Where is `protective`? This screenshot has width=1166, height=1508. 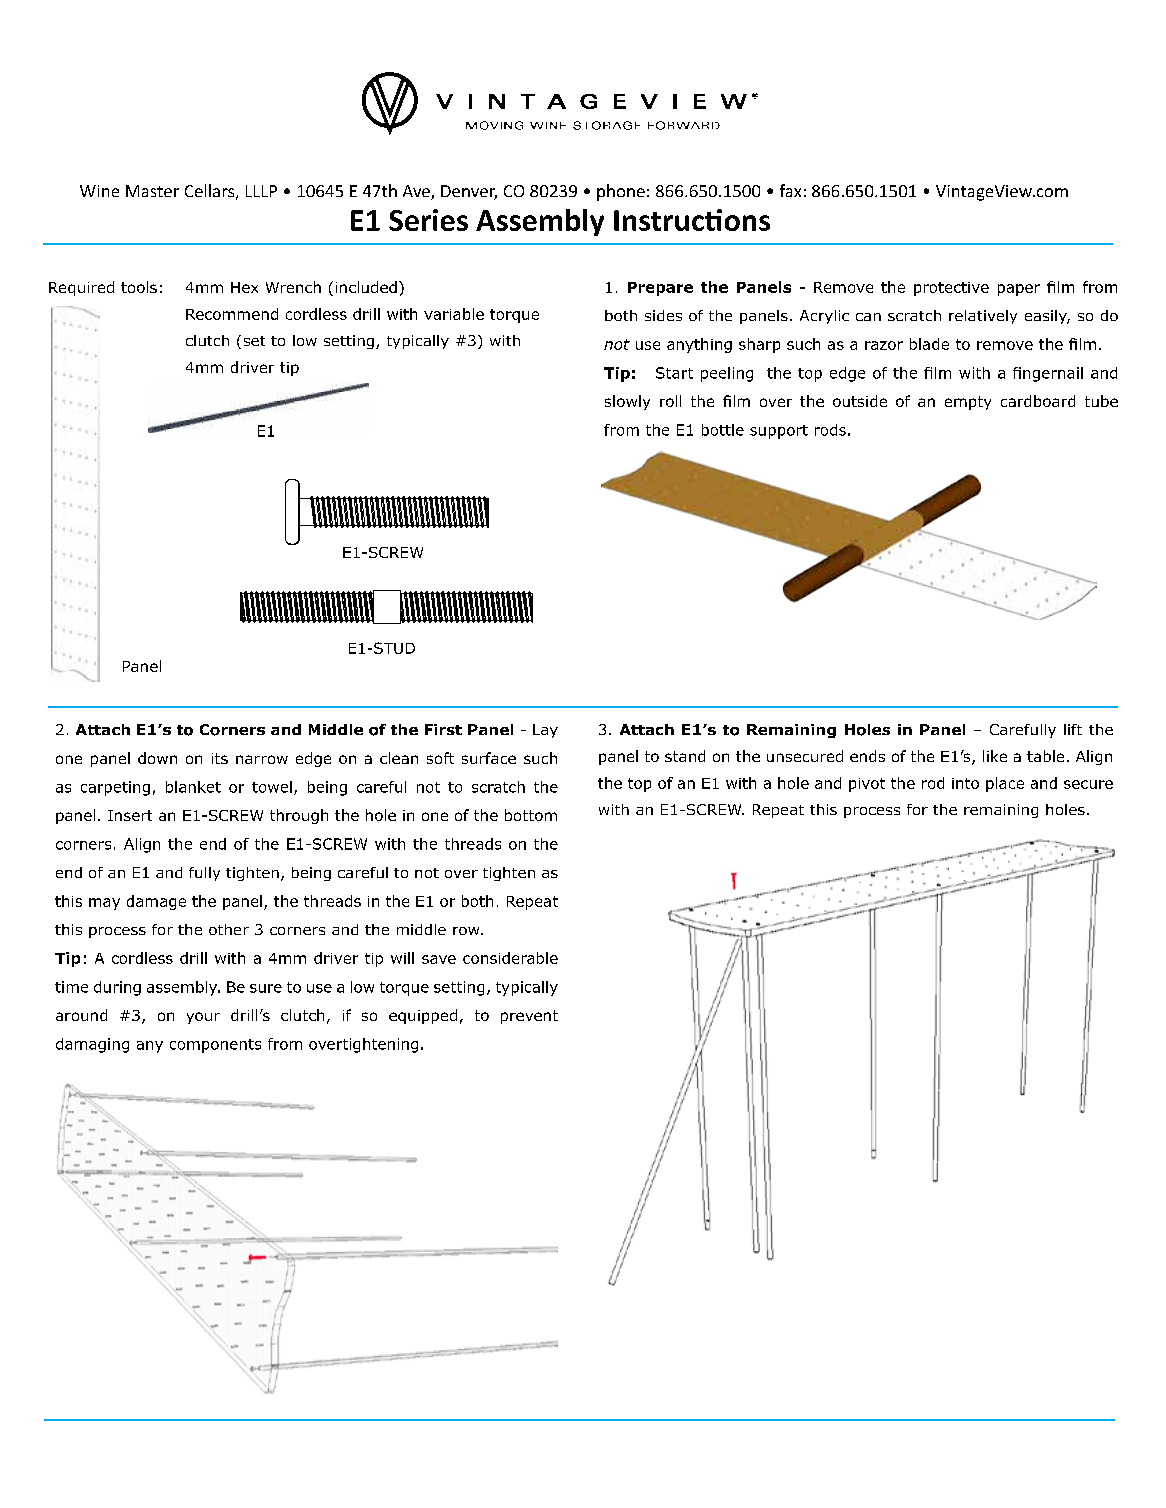
protective is located at coordinates (951, 289).
